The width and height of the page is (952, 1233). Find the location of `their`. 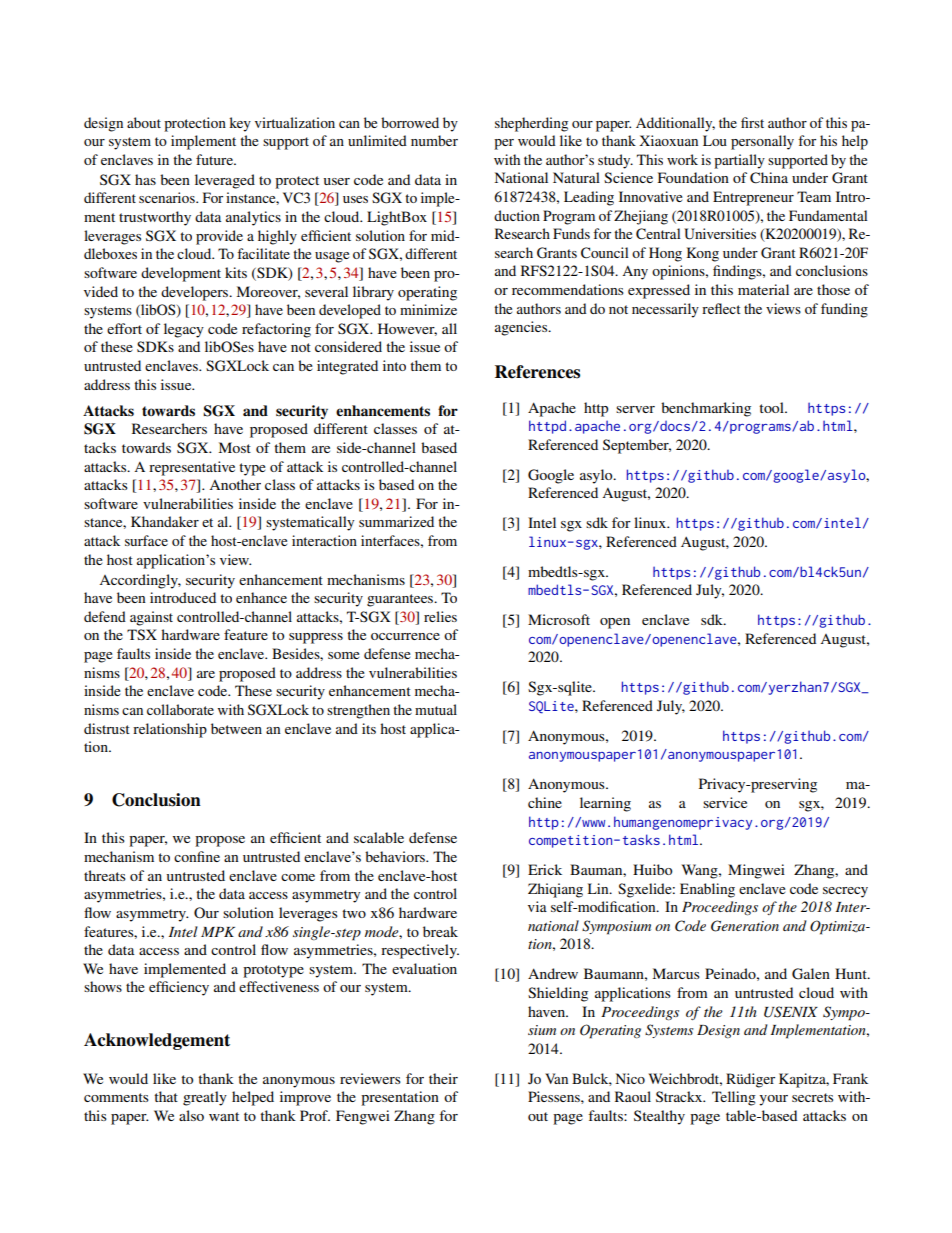

their is located at coordinates (443, 1078).
